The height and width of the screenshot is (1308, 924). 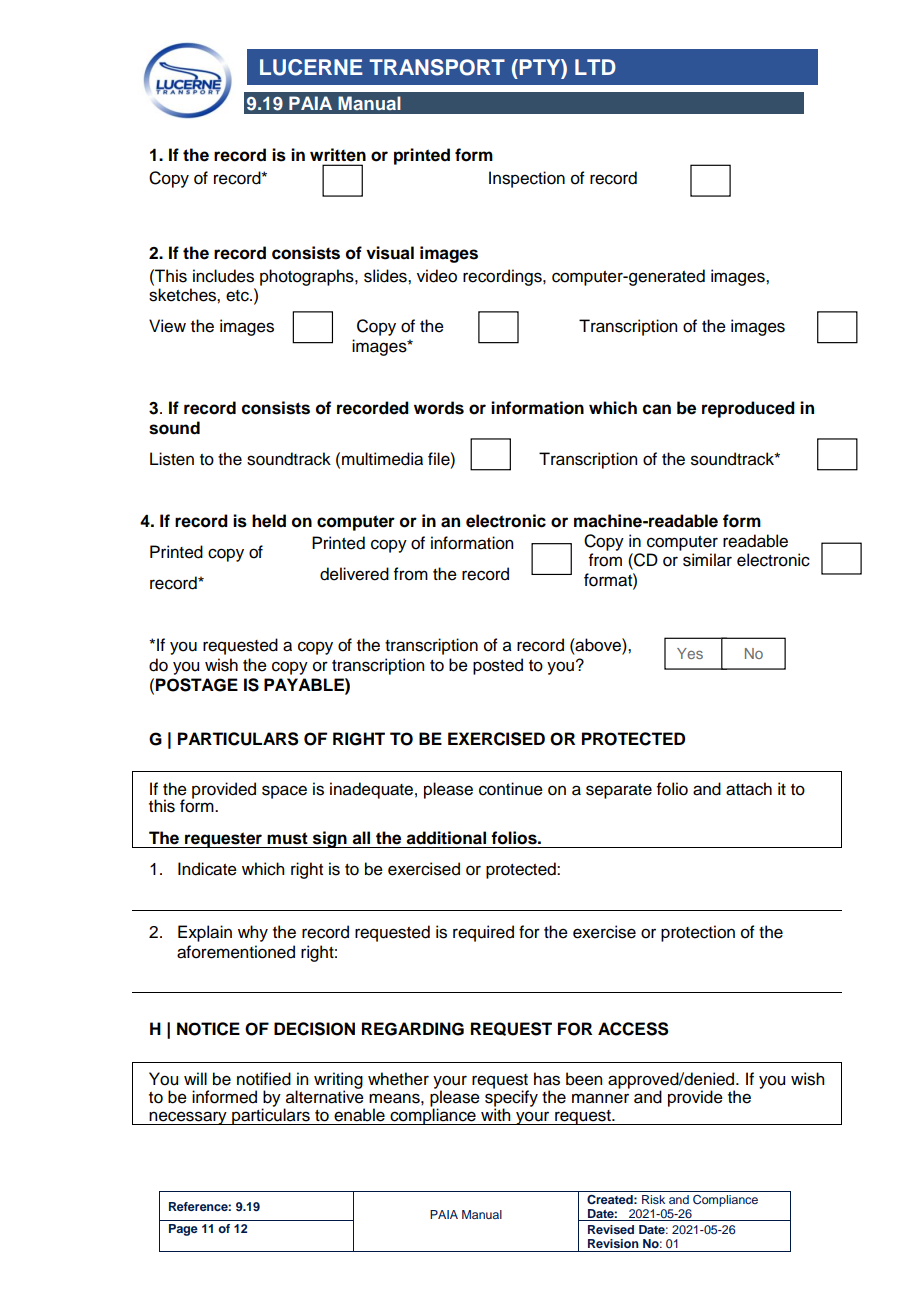 What do you see at coordinates (595, 67) in the screenshot?
I see `LTD` at bounding box center [595, 67].
